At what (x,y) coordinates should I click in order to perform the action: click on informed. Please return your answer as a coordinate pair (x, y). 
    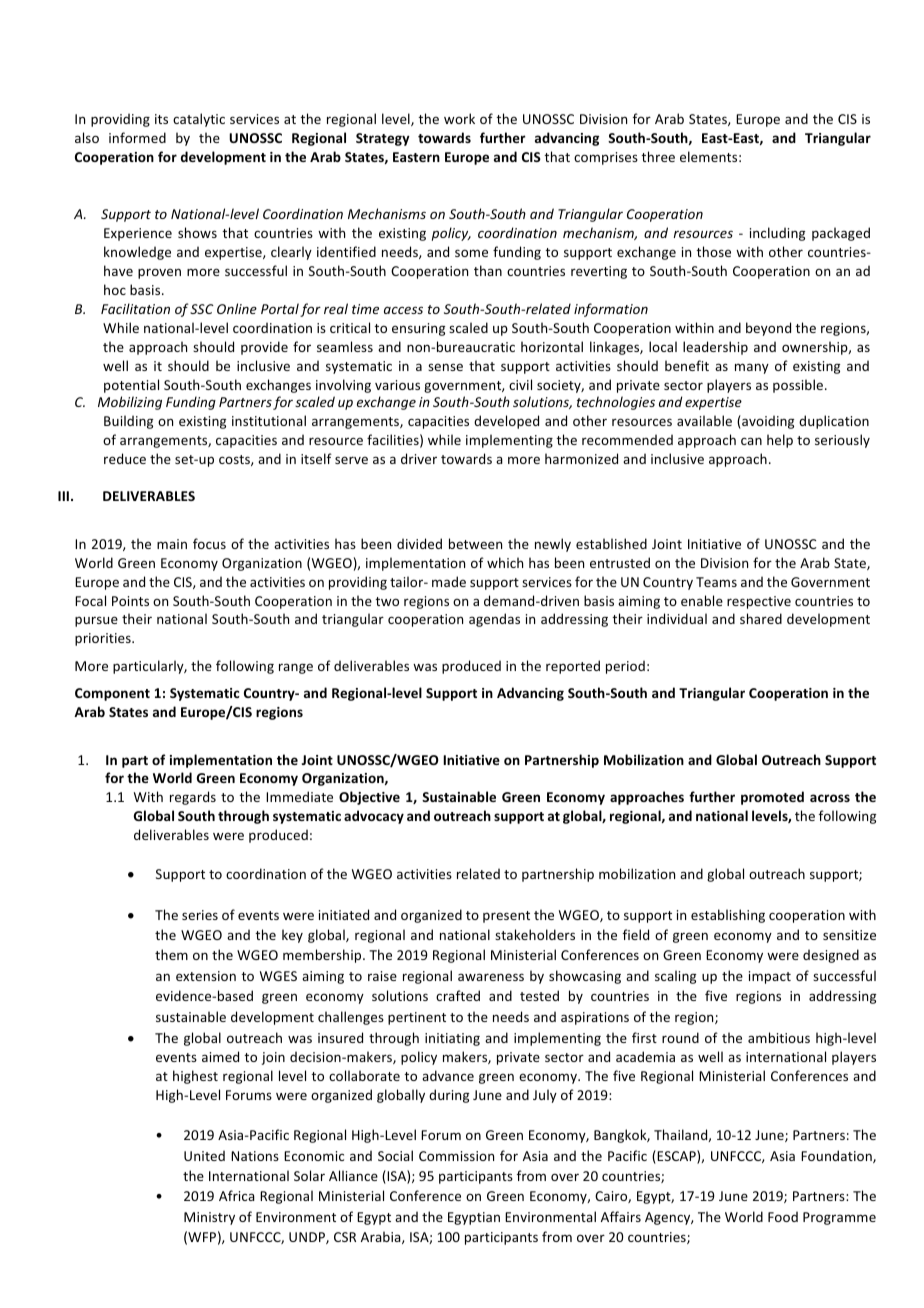
    Looking at the image, I should click on (137, 137).
